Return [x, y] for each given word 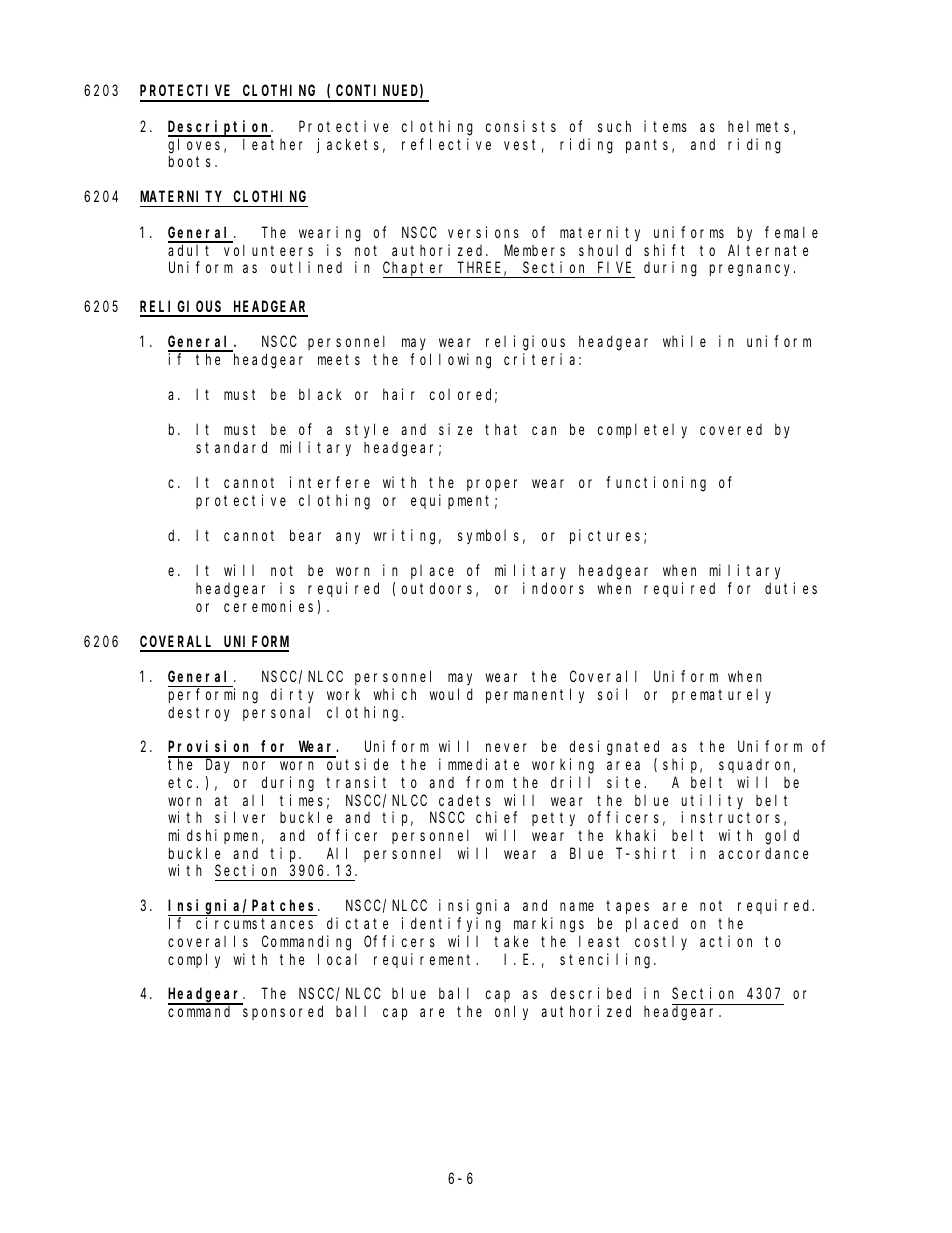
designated [614, 748]
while [684, 341]
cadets [465, 800]
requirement [425, 960]
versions [483, 232]
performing [213, 696]
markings [549, 925]
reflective [446, 144]
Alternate [768, 250]
